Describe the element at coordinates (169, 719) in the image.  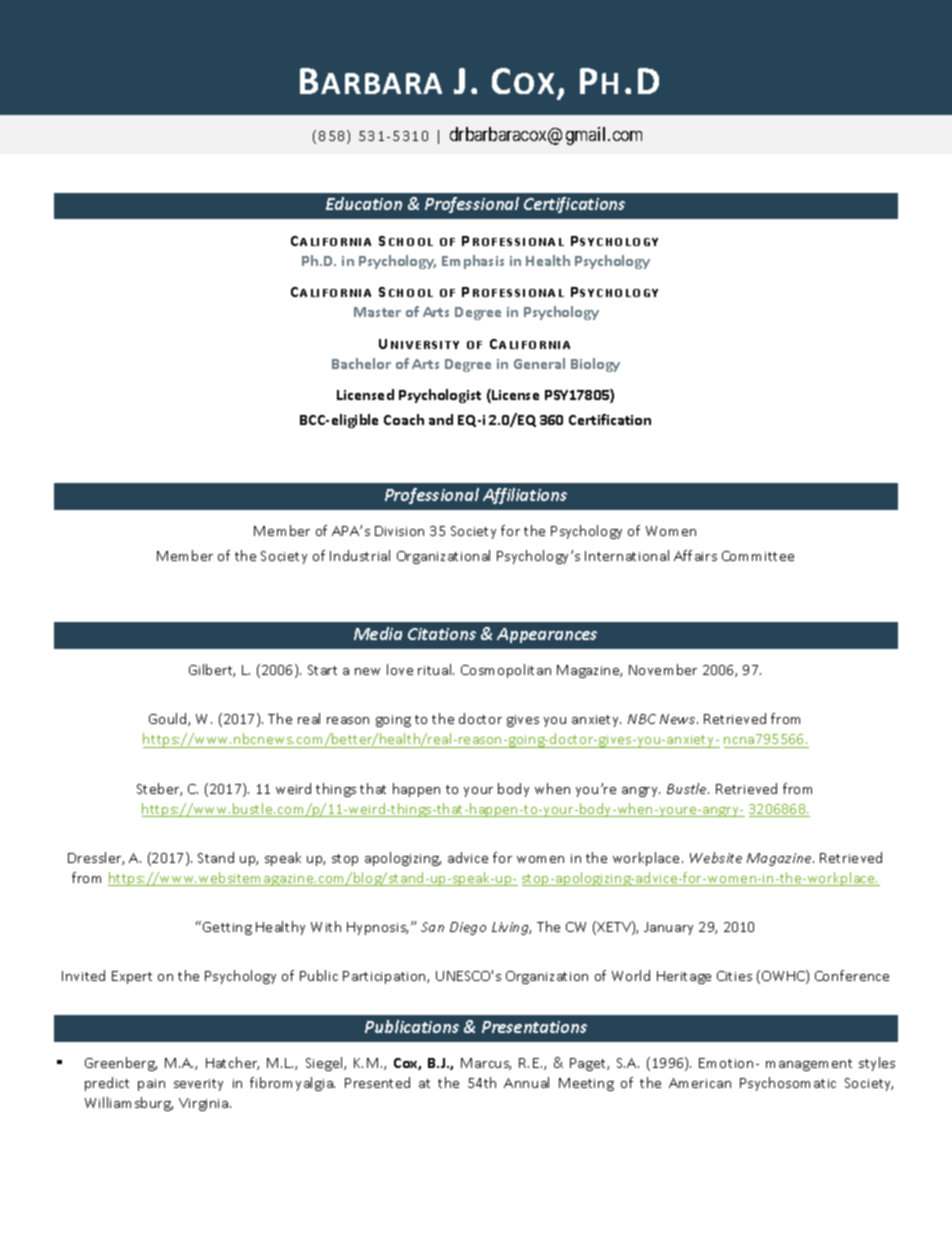
I see `Gould` at that location.
